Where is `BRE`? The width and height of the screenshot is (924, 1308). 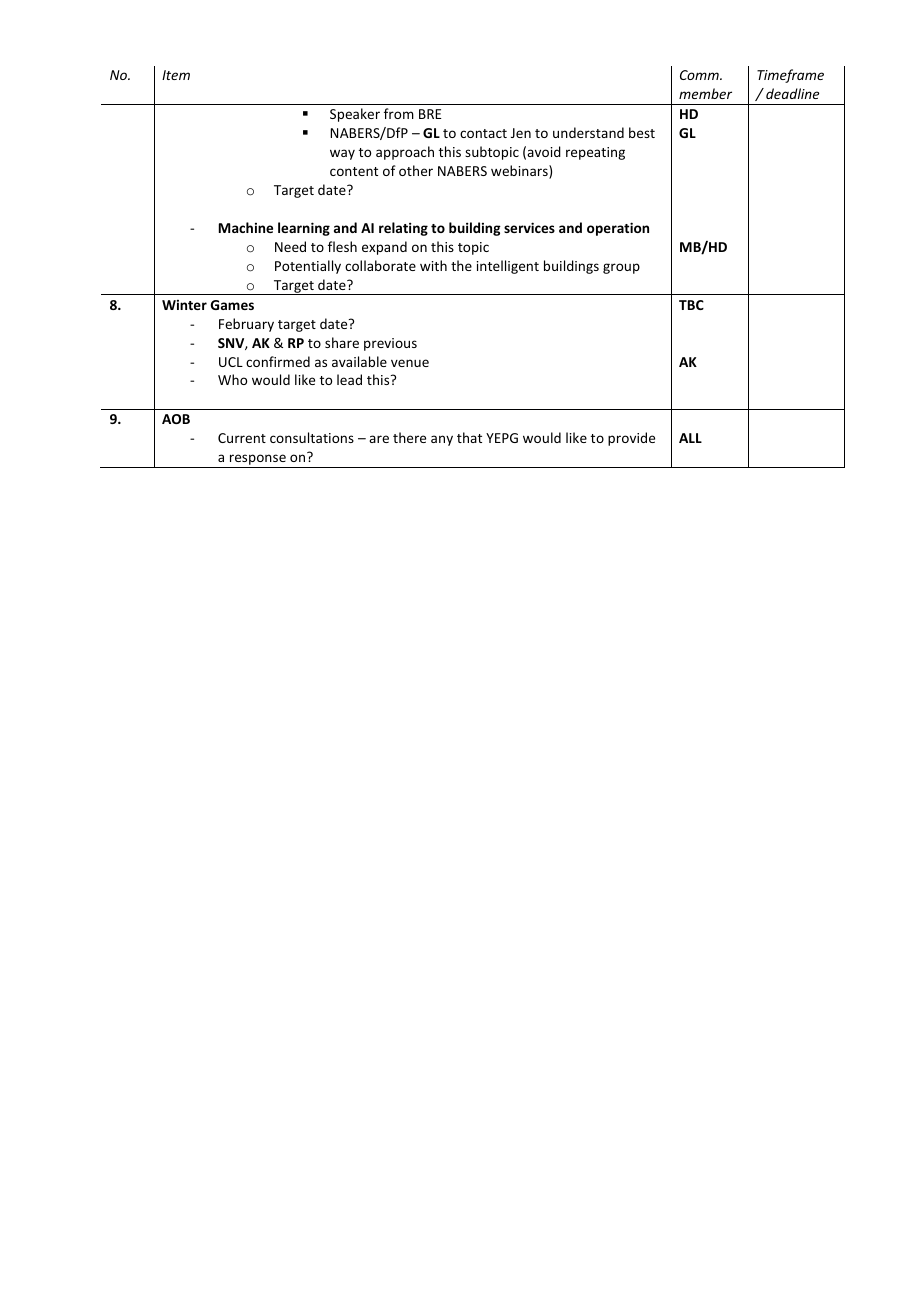 BRE is located at coordinates (430, 114).
